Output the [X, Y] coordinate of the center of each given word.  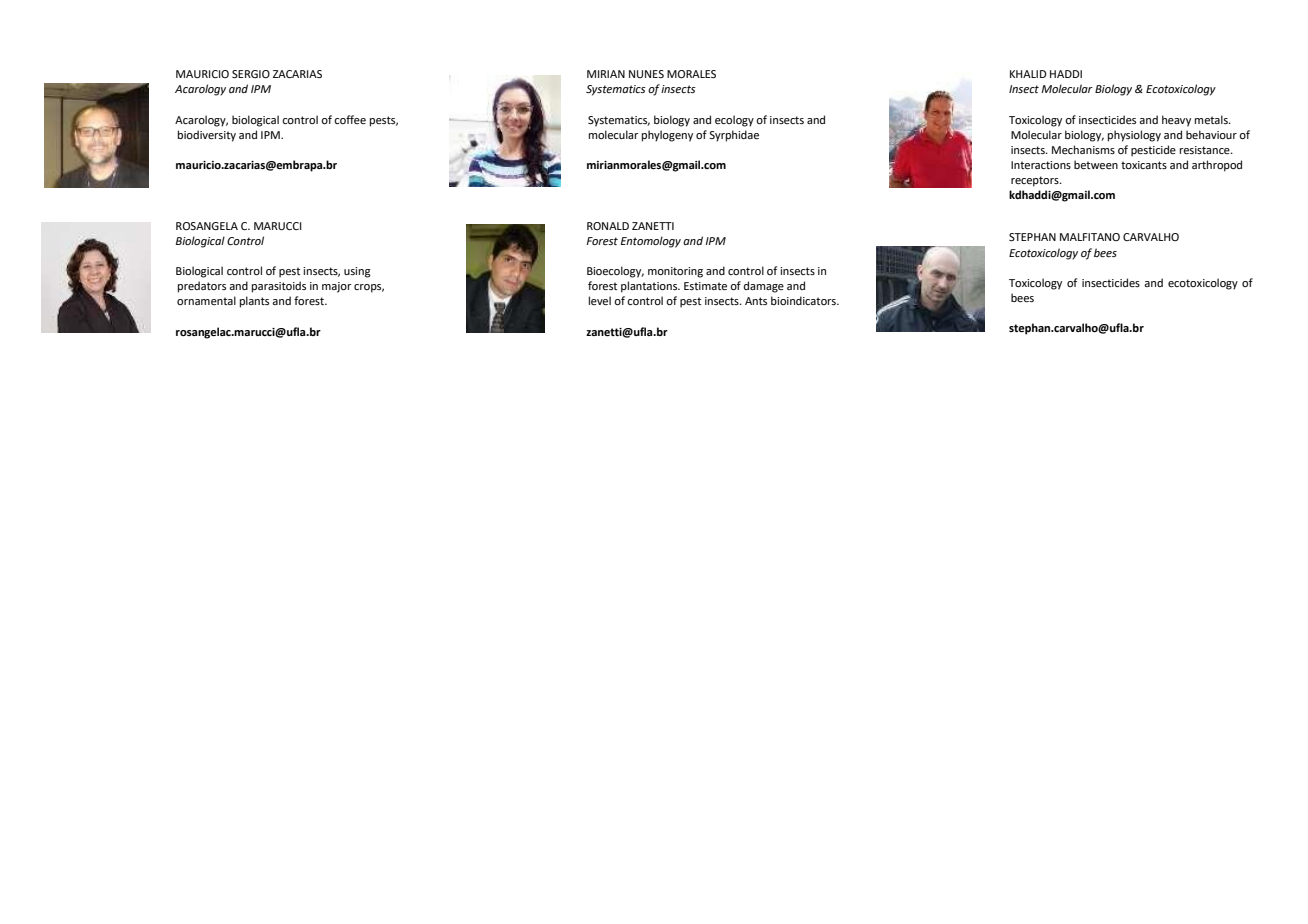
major [337, 287]
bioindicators [804, 300]
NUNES [646, 74]
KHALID [1028, 74]
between [1096, 164]
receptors [1036, 181]
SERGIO [251, 74]
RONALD [608, 226]
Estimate [705, 286]
